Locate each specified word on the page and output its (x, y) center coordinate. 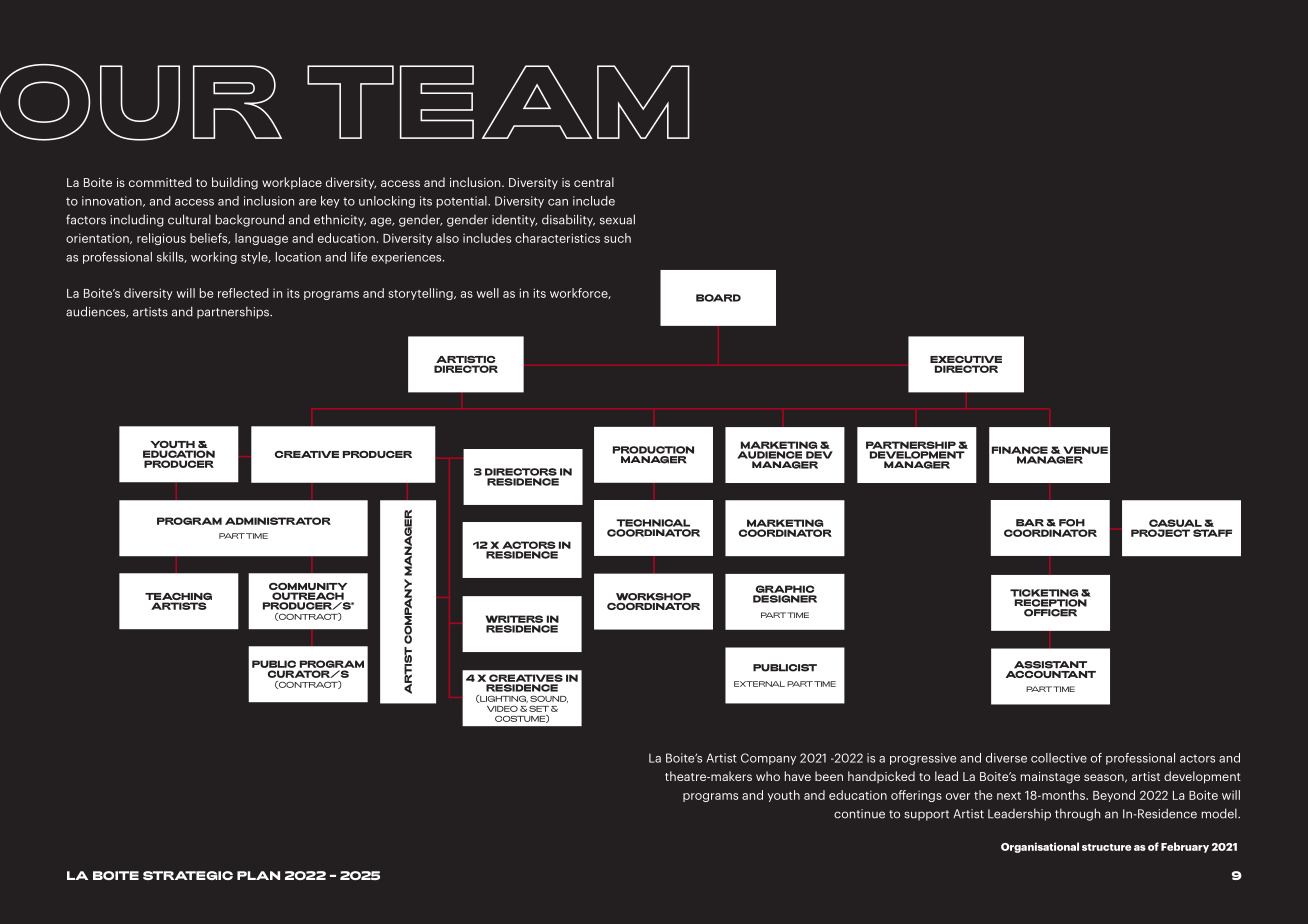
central (594, 182)
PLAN (258, 875)
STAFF (1212, 533)
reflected (243, 293)
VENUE (1085, 450)
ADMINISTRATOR (278, 521)
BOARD (718, 298)
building (235, 183)
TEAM (498, 102)
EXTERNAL (759, 684)
